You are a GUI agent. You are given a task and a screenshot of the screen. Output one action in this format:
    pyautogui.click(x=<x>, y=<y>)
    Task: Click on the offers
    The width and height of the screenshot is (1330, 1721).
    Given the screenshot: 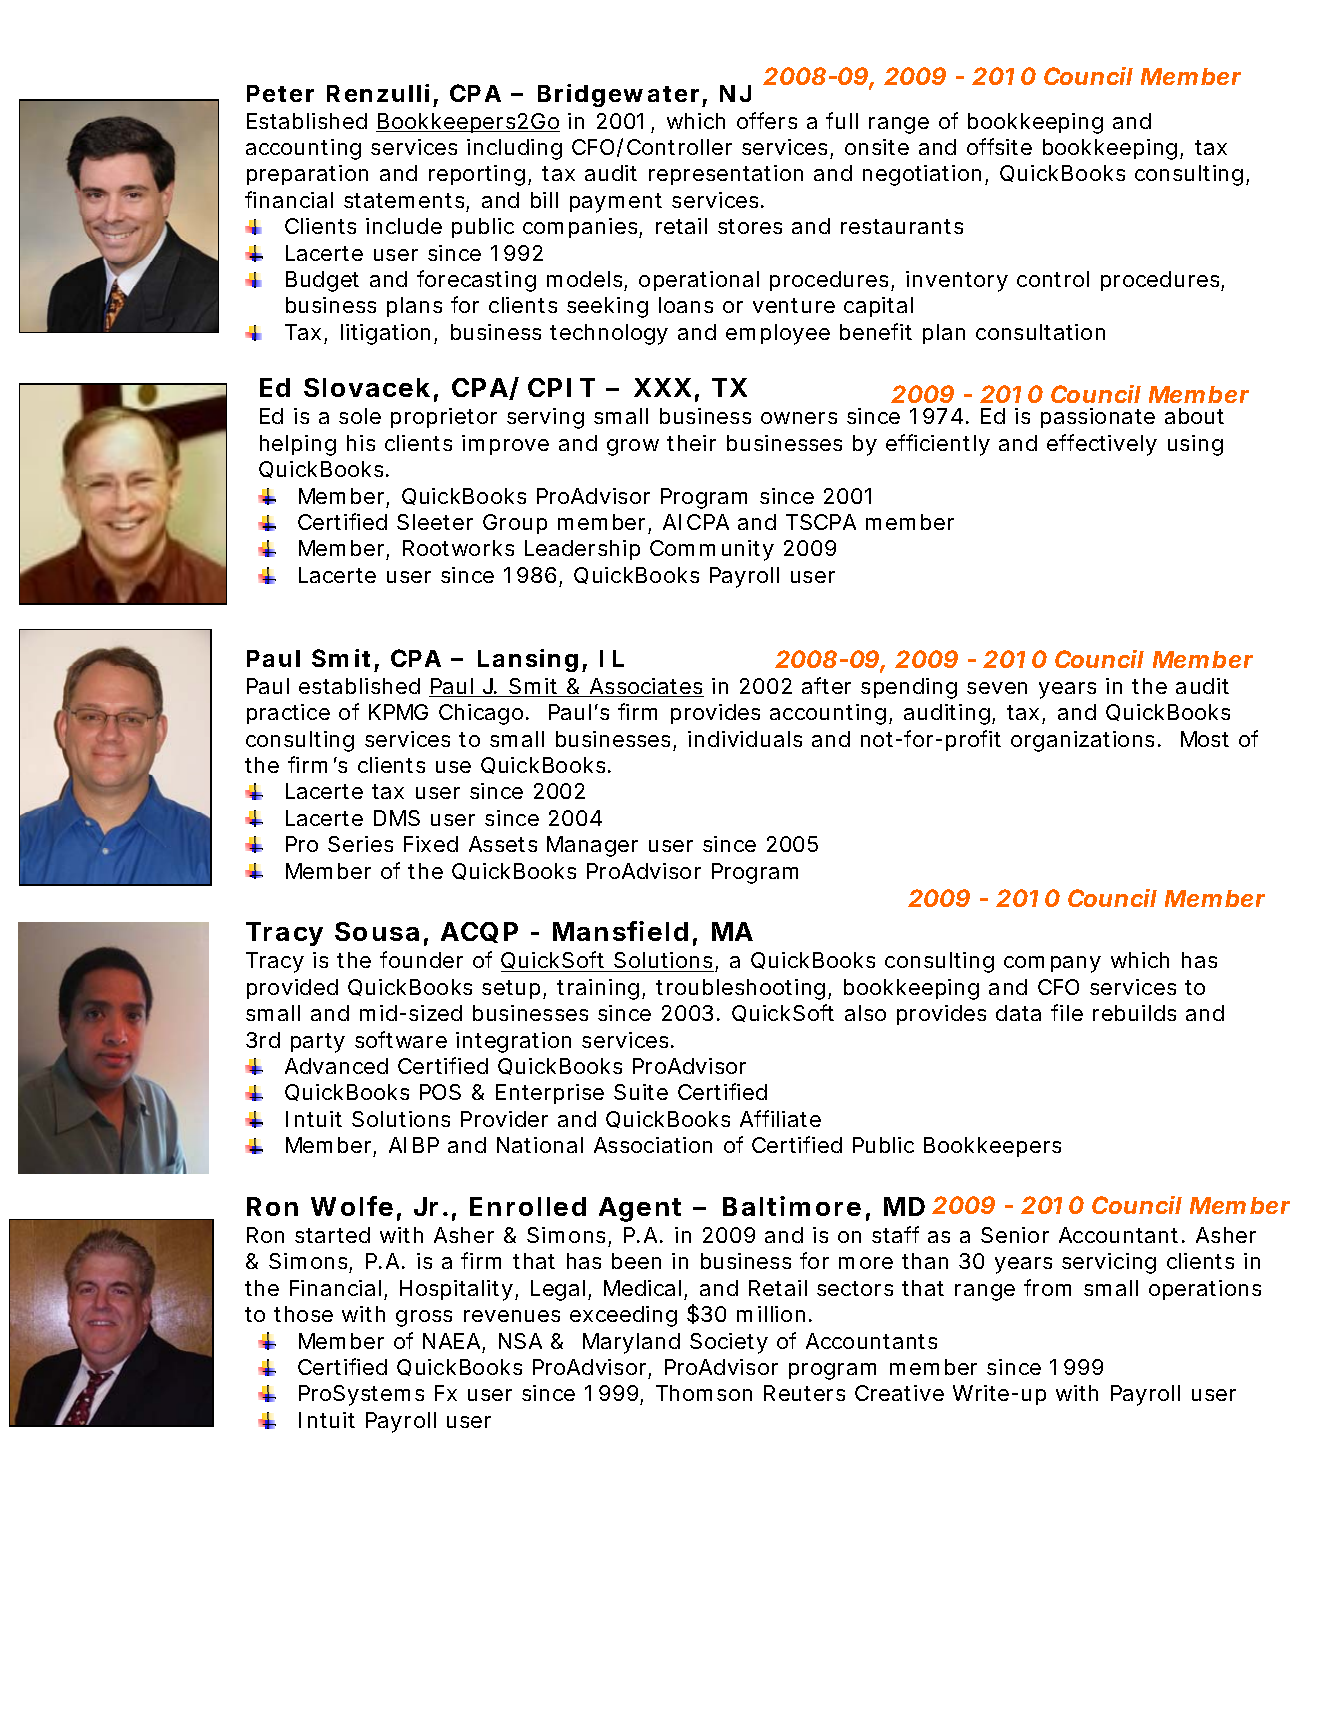 What is the action you would take?
    pyautogui.click(x=767, y=120)
